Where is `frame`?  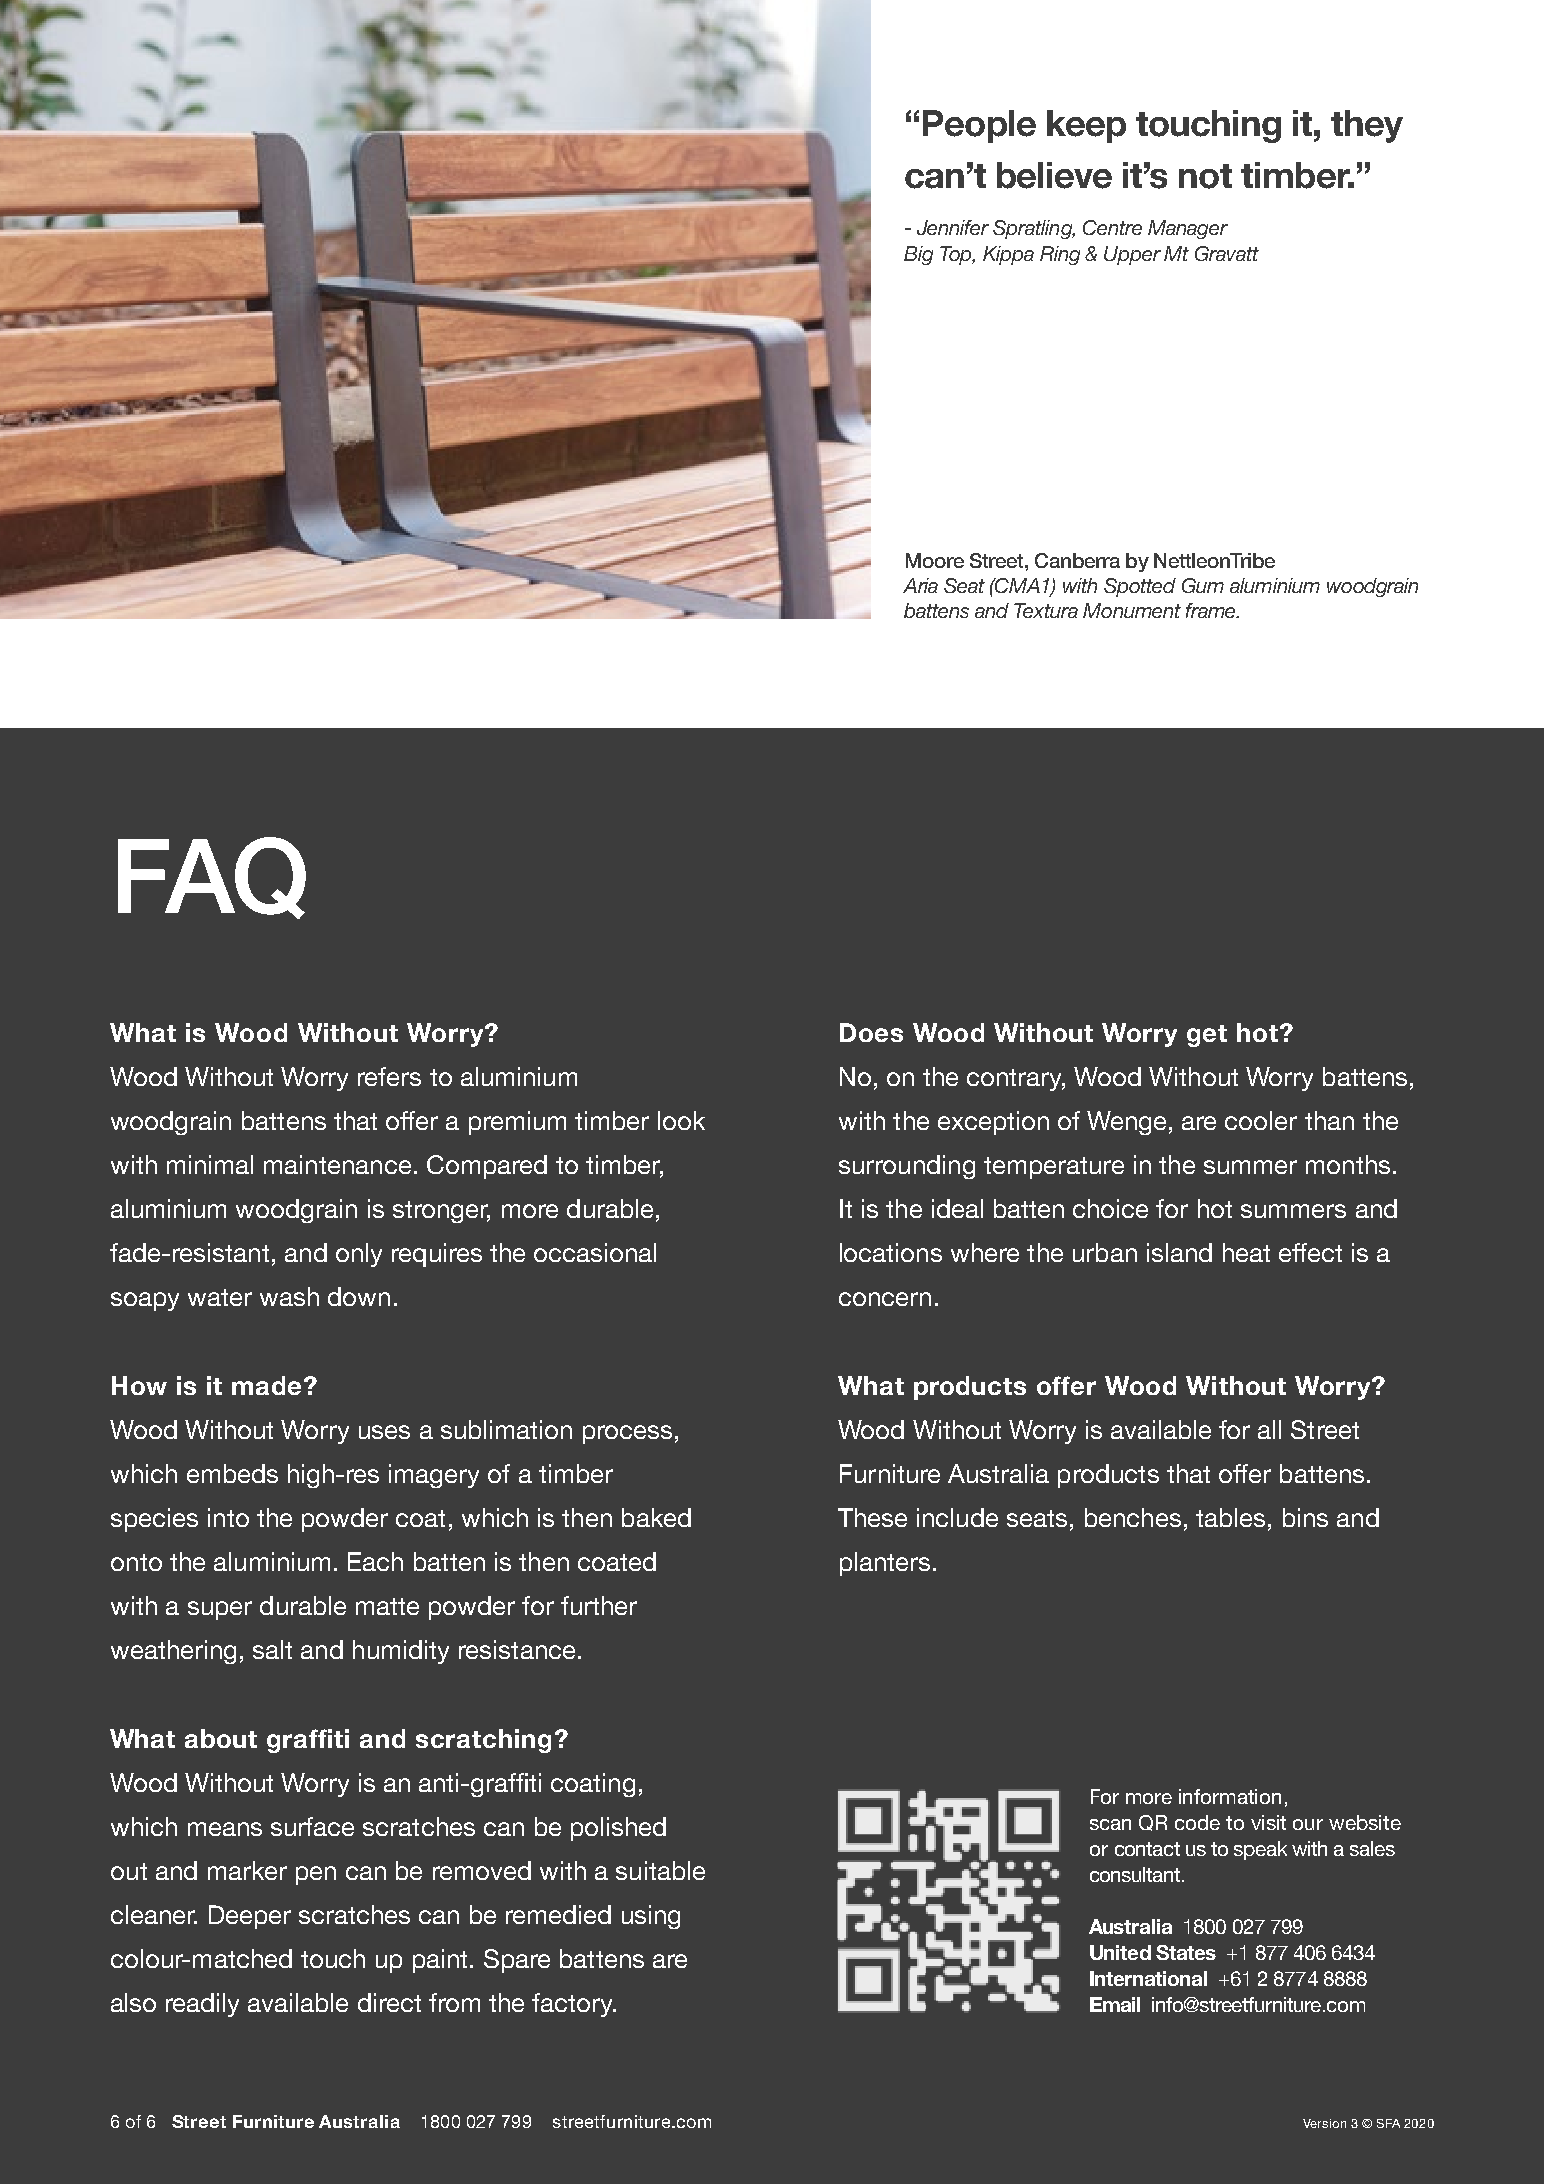 frame is located at coordinates (1212, 610).
